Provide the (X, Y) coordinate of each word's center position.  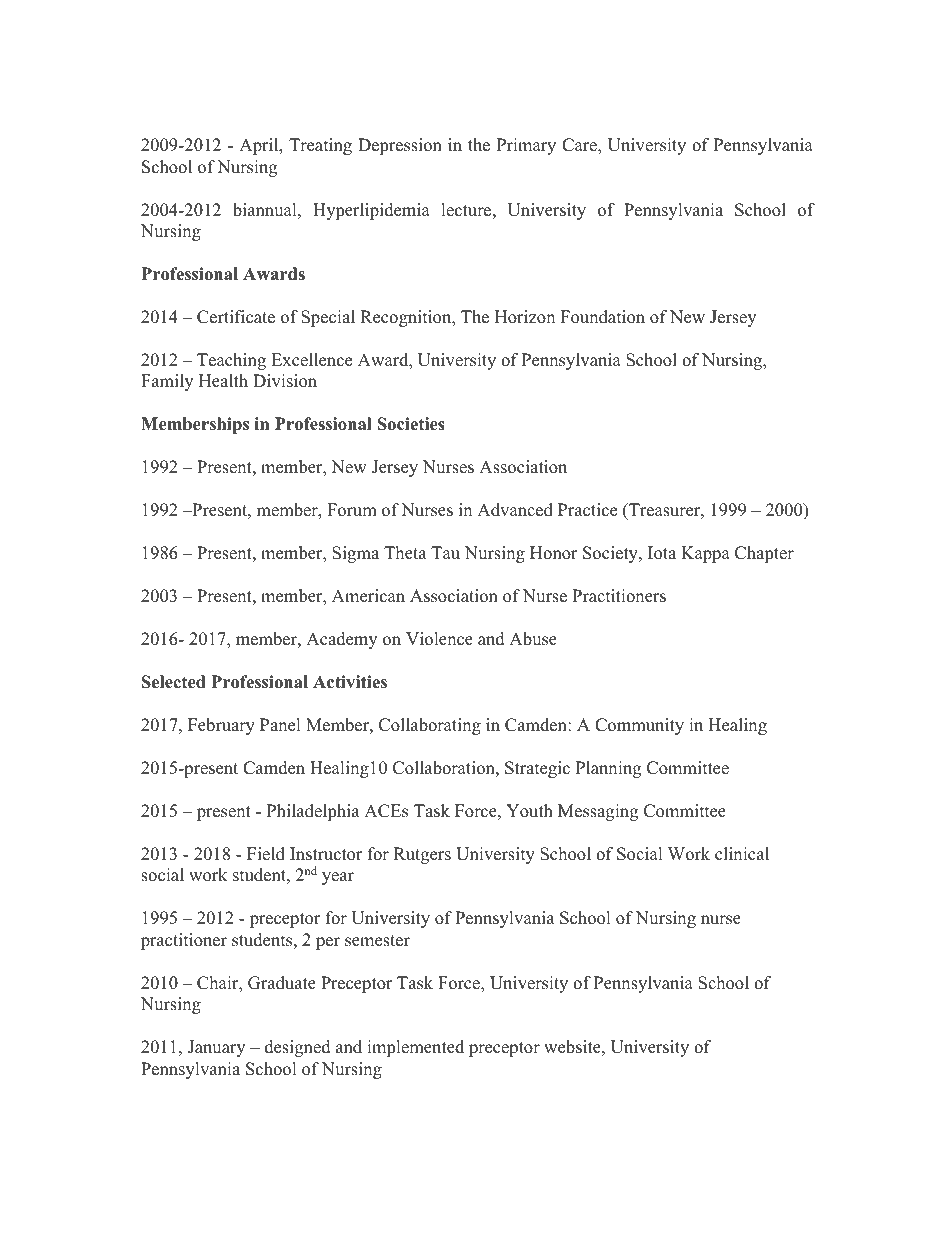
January (216, 1048)
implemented (415, 1048)
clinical (742, 854)
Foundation (603, 317)
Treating (320, 146)
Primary (526, 146)
